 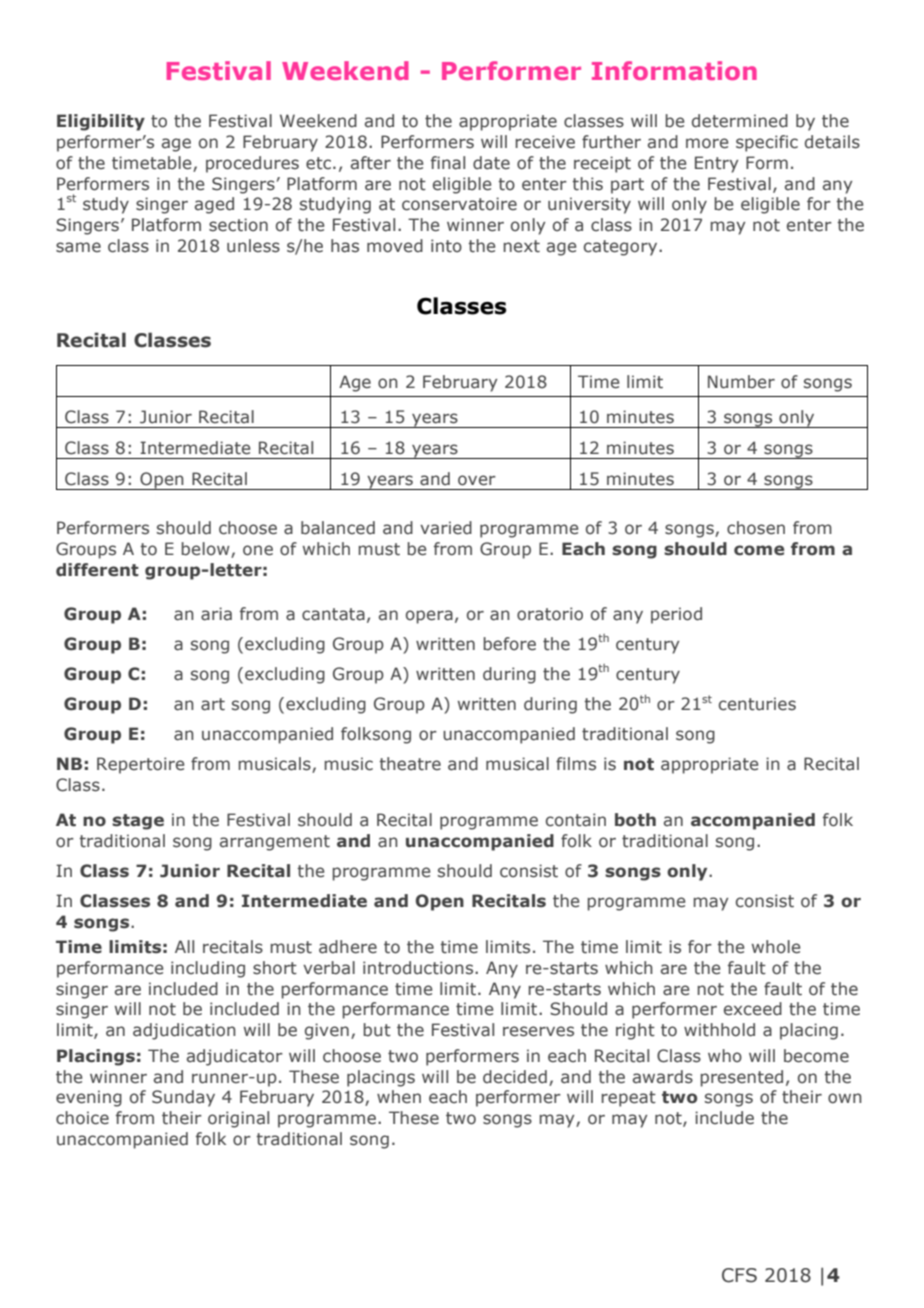 What do you see at coordinates (739, 1275) in the screenshot?
I see `CFS` at bounding box center [739, 1275].
